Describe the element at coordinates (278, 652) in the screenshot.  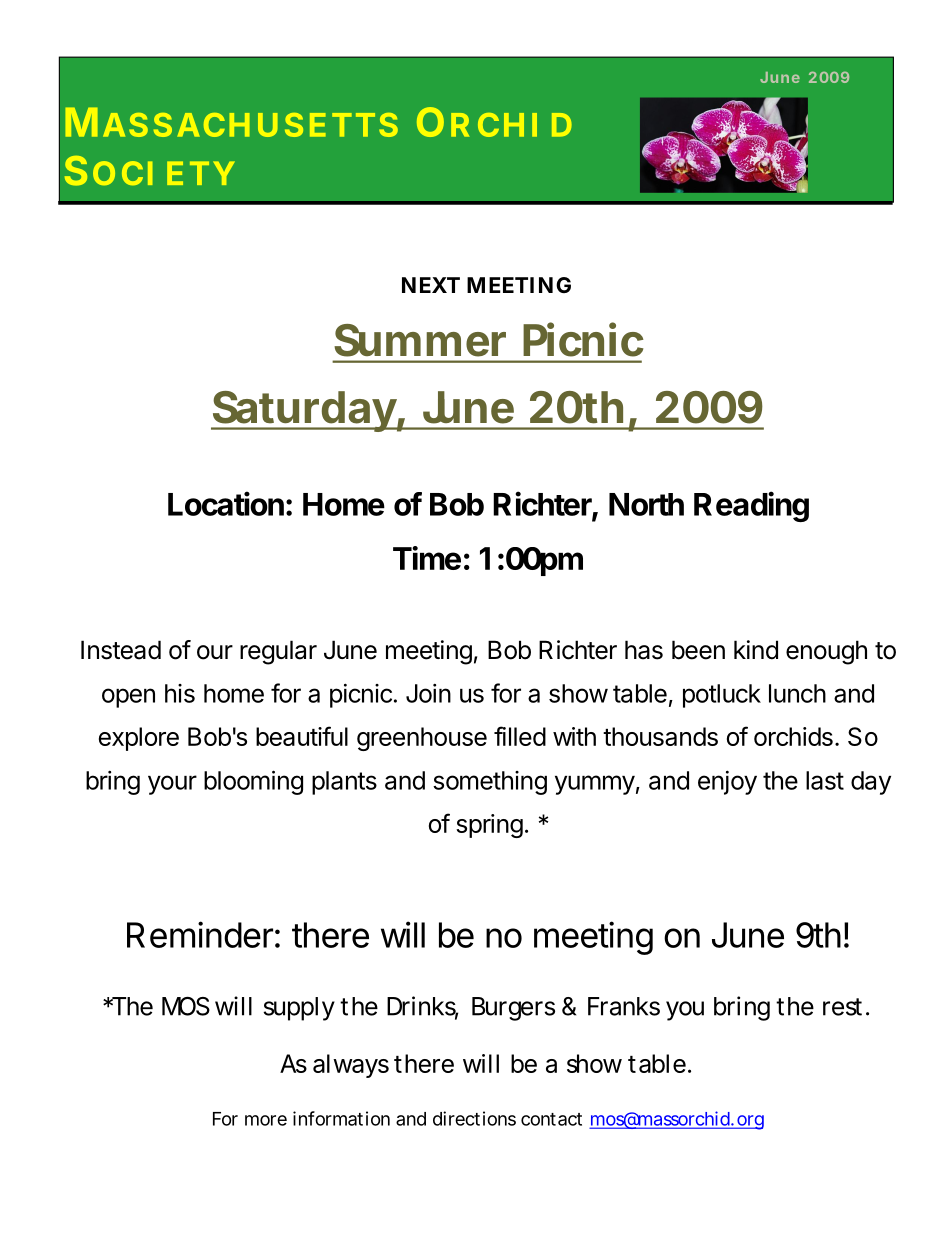
I see `regular` at that location.
